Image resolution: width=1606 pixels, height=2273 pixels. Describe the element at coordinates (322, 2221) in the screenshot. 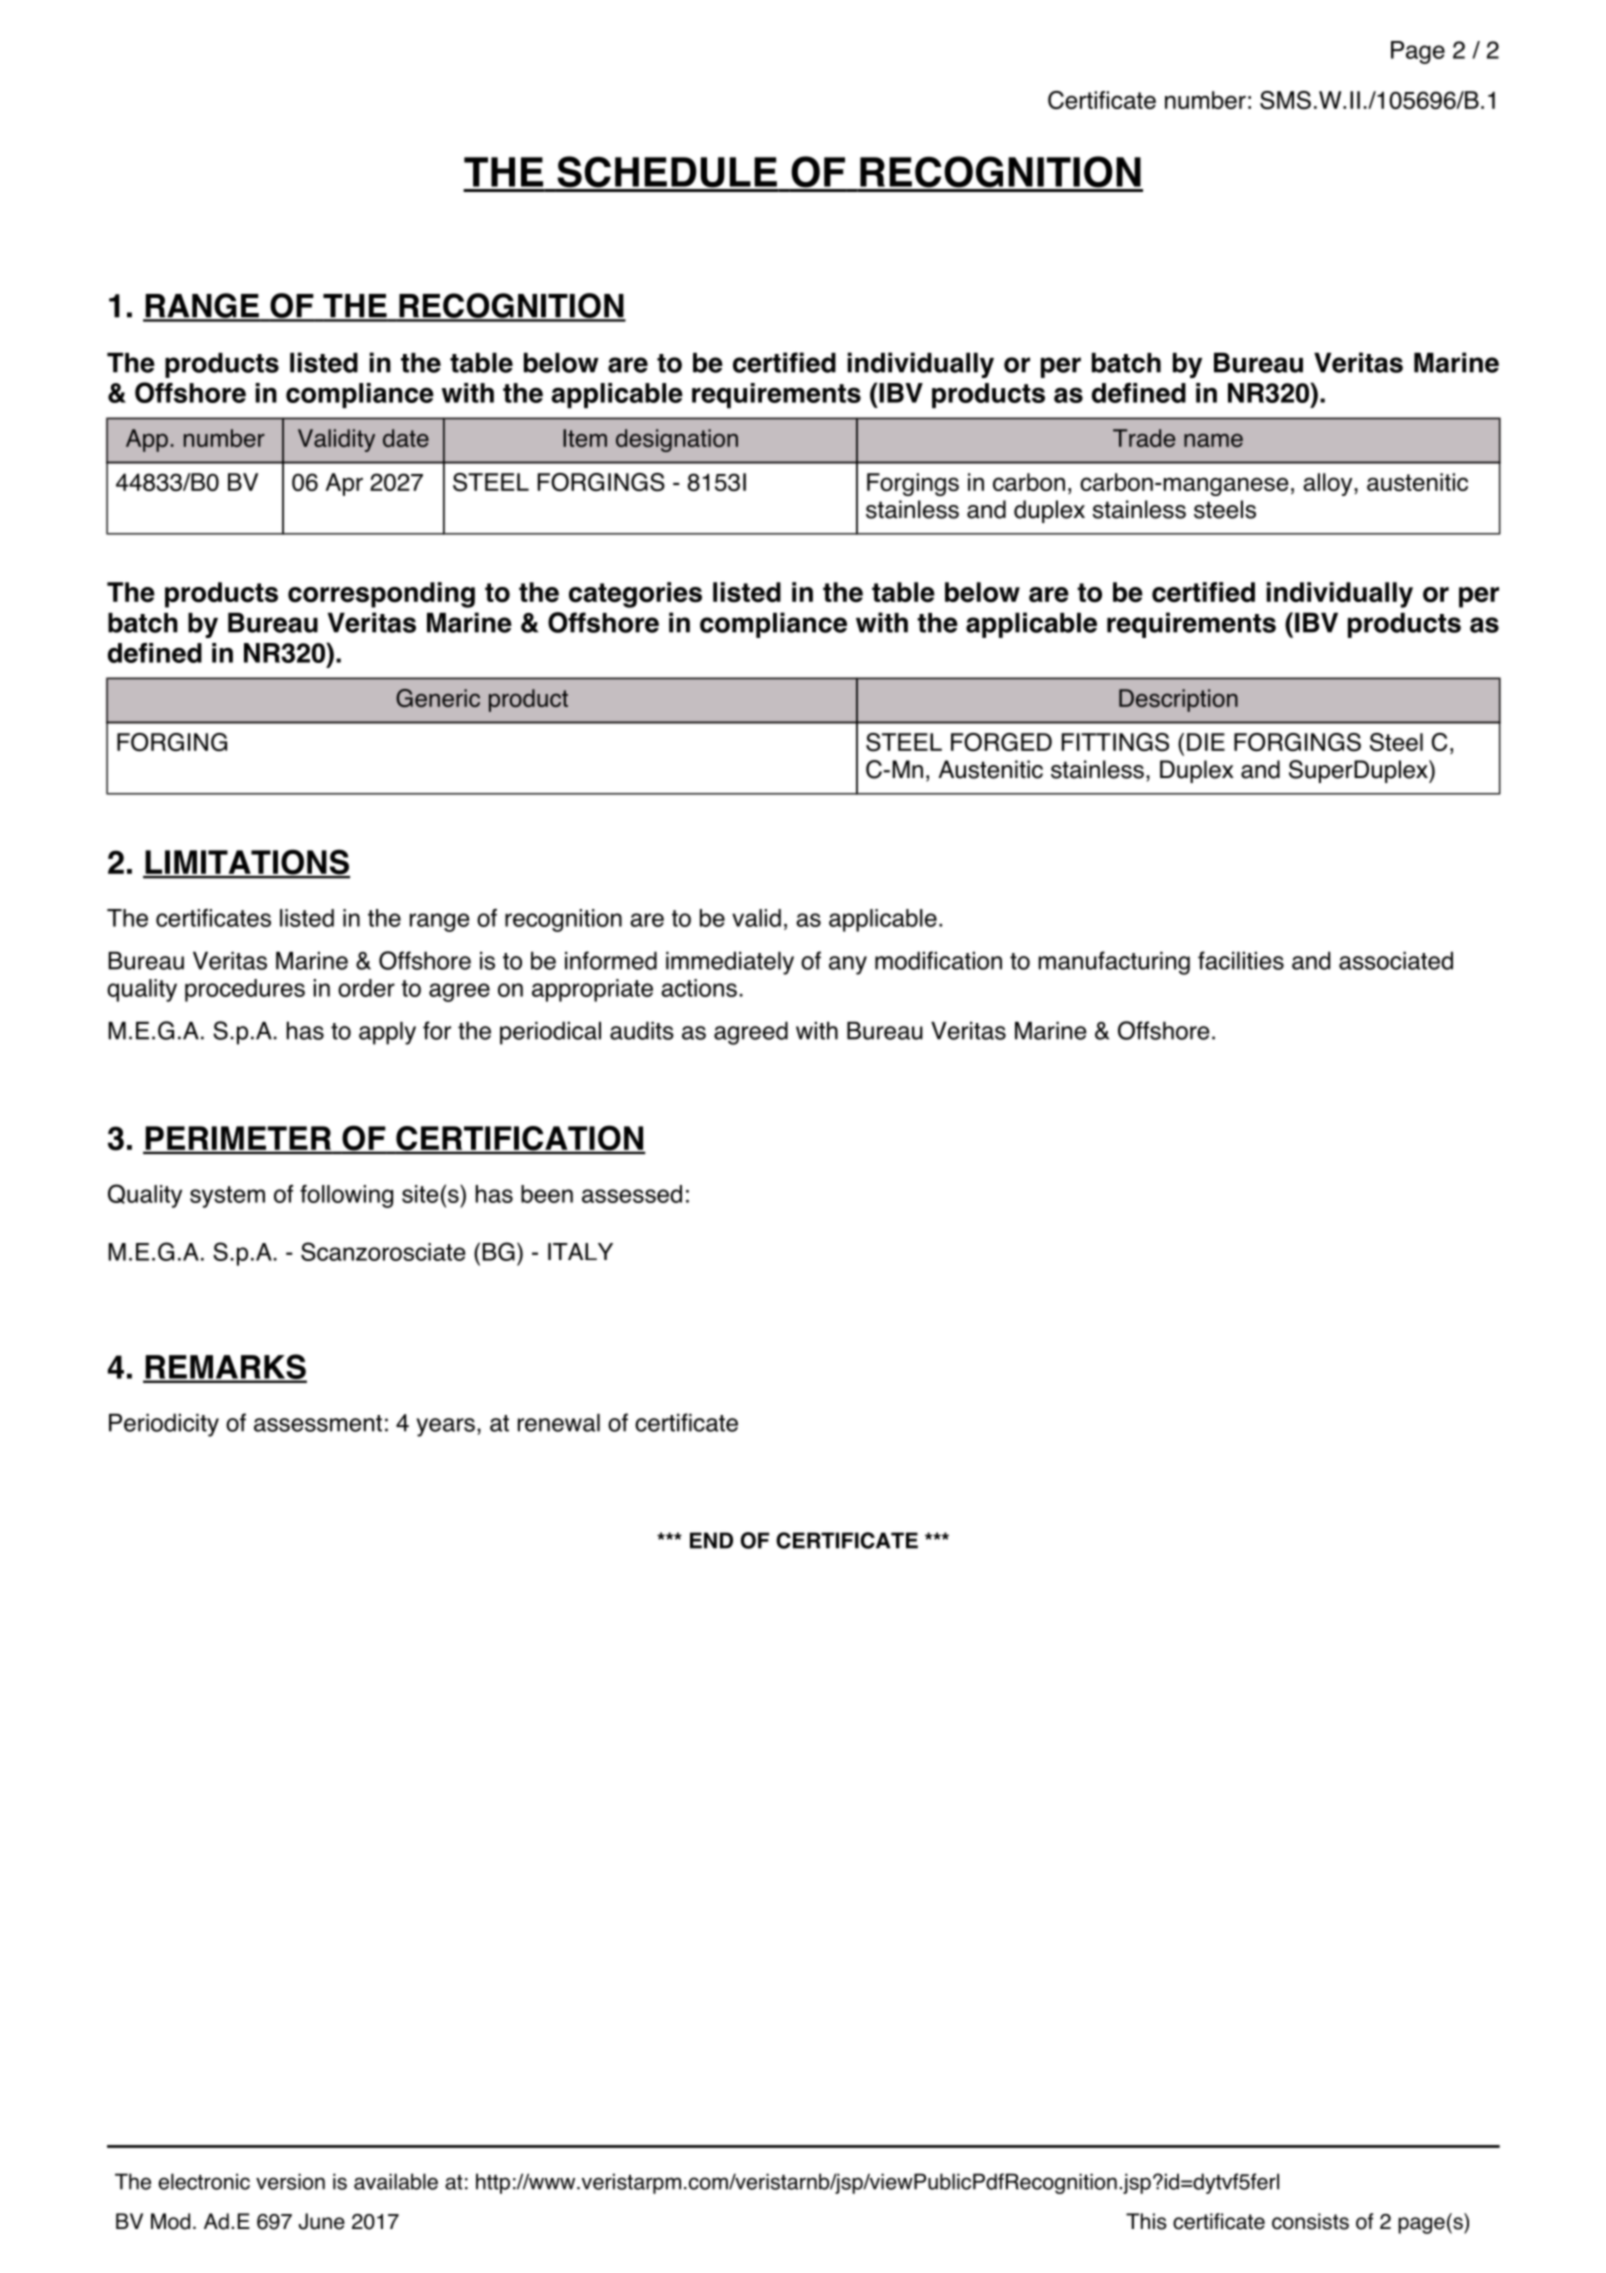

I see `June` at that location.
